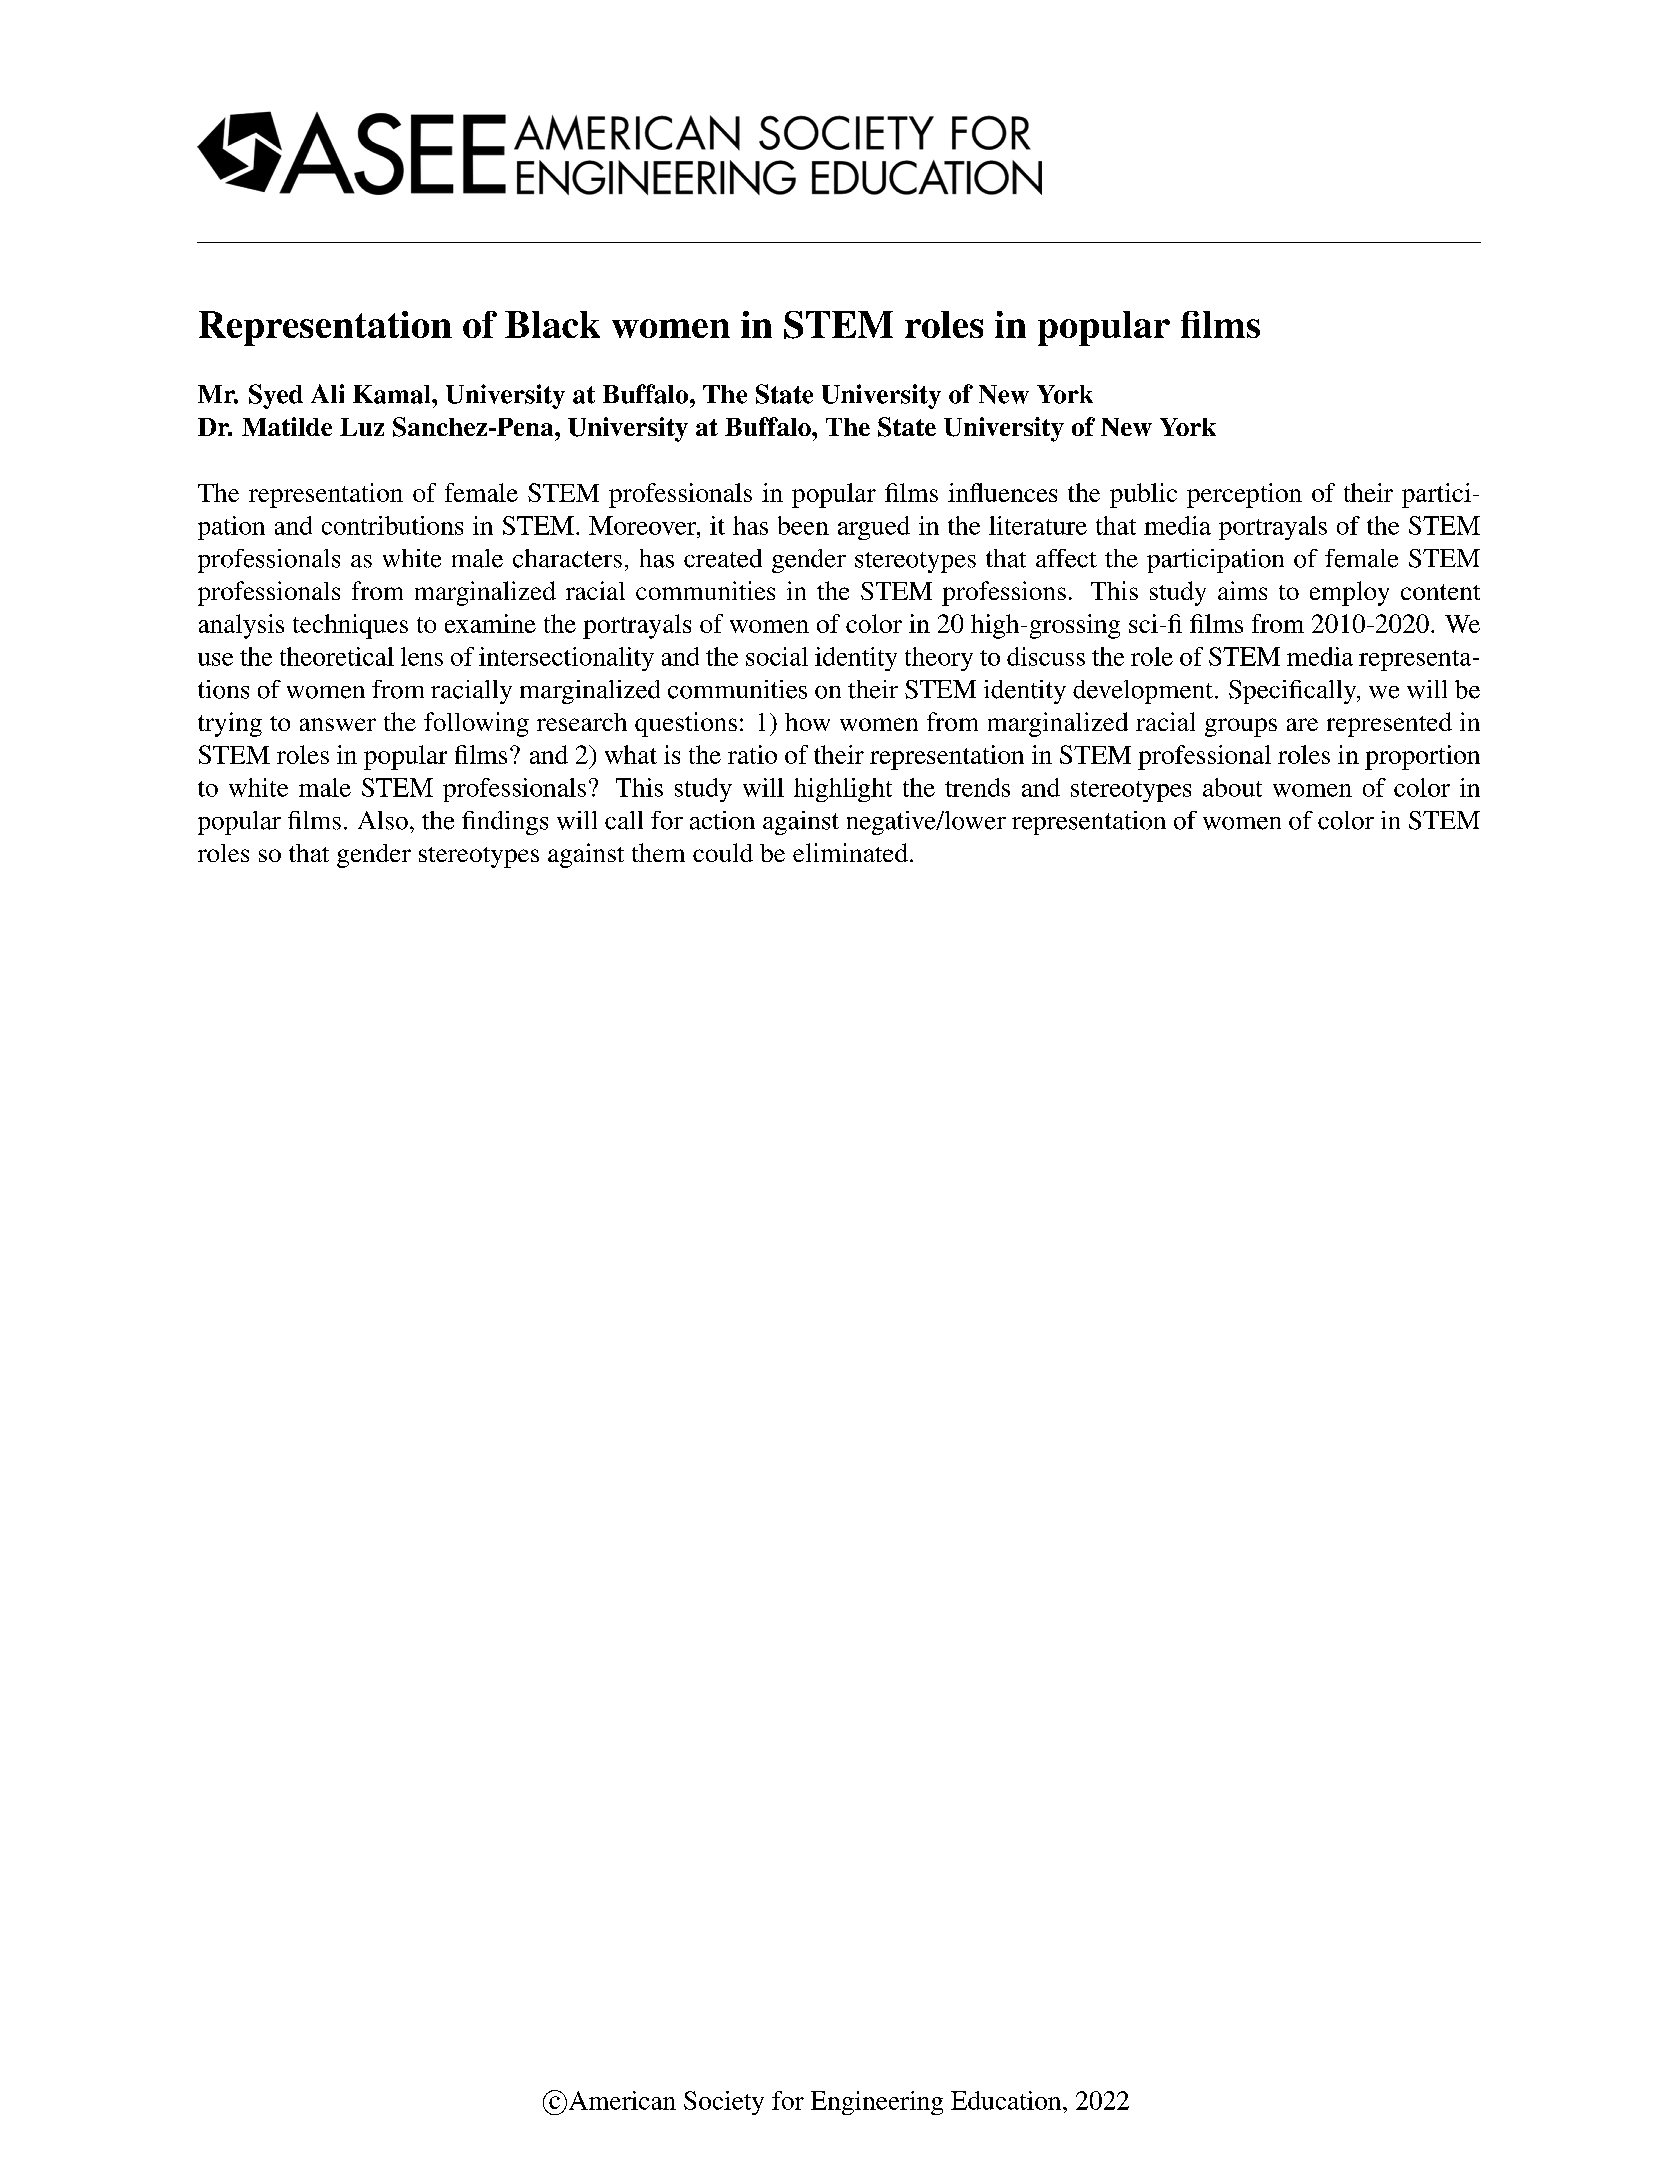 The image size is (1678, 2171). I want to click on Society, so click(724, 2103).
